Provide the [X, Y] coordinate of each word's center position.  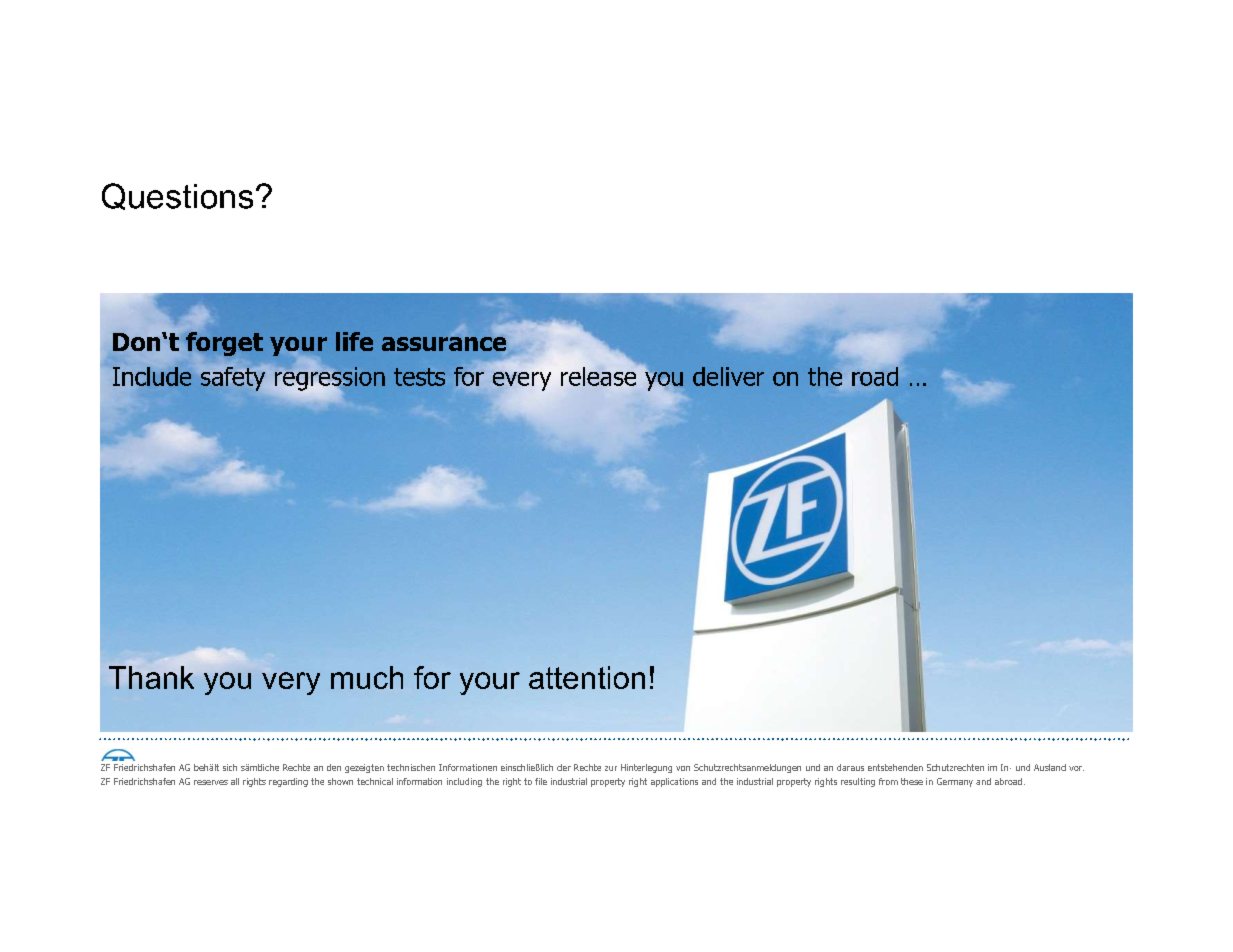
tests [419, 377]
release [598, 376]
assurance [444, 344]
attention [587, 677]
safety [233, 379]
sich [230, 767]
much [367, 677]
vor [1076, 768]
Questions [177, 196]
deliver [728, 376]
